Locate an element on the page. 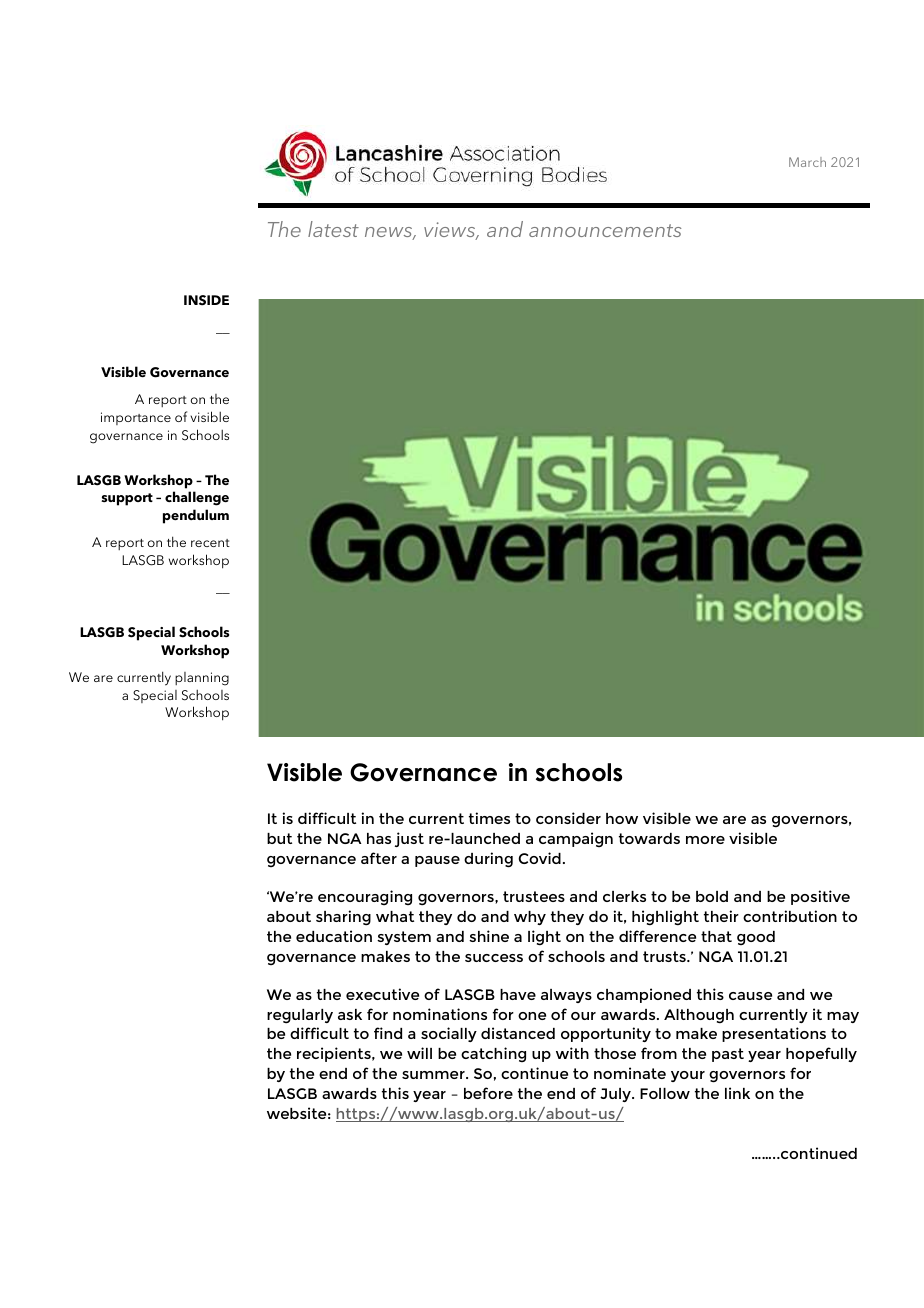  times is located at coordinates (489, 818).
